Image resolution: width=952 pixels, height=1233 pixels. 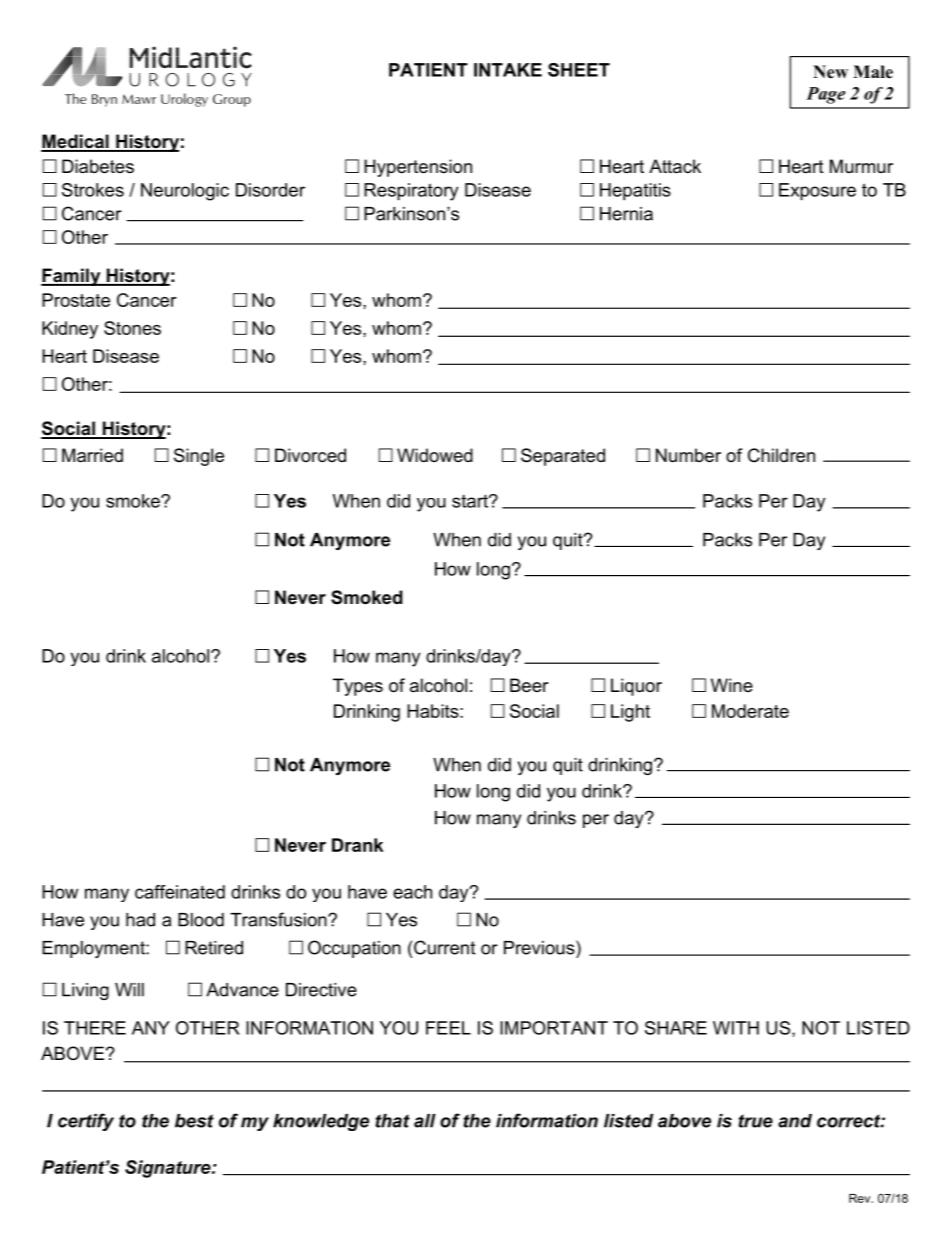 What do you see at coordinates (732, 685) in the screenshot?
I see `Wine` at bounding box center [732, 685].
